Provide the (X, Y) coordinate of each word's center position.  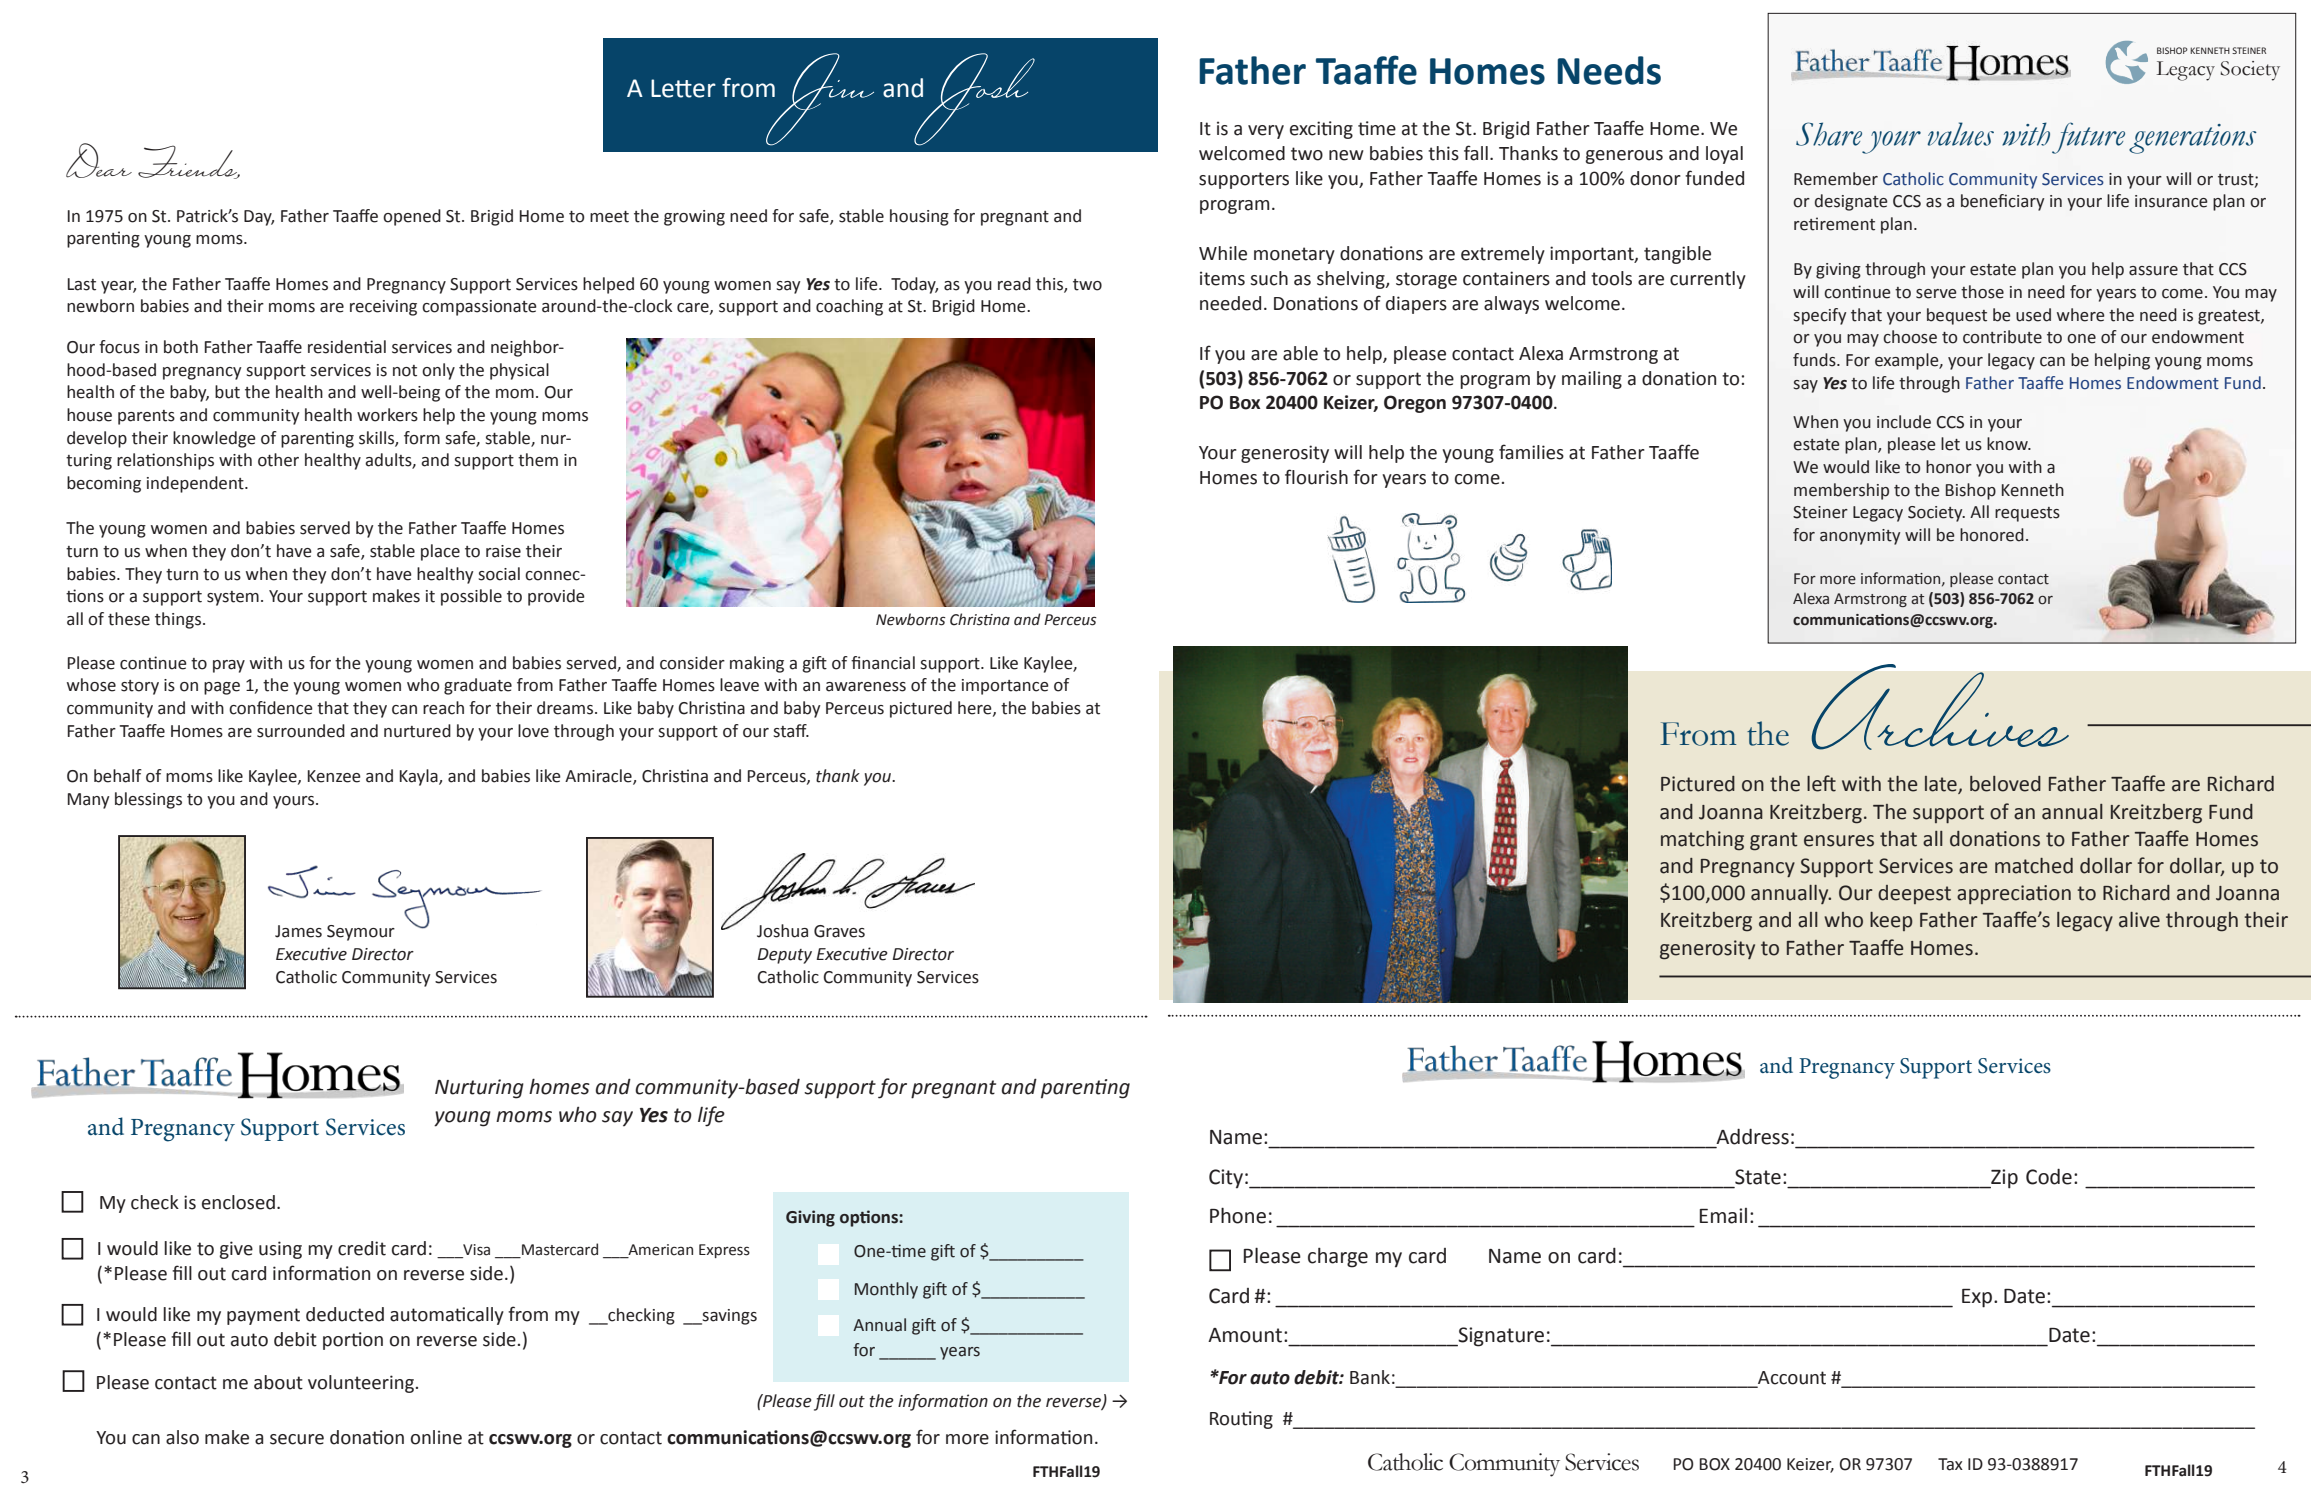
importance (1005, 687)
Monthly (886, 1290)
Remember (1836, 179)
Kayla (420, 777)
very (1266, 132)
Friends (189, 162)
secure (297, 1439)
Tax (1950, 1464)
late (1942, 785)
